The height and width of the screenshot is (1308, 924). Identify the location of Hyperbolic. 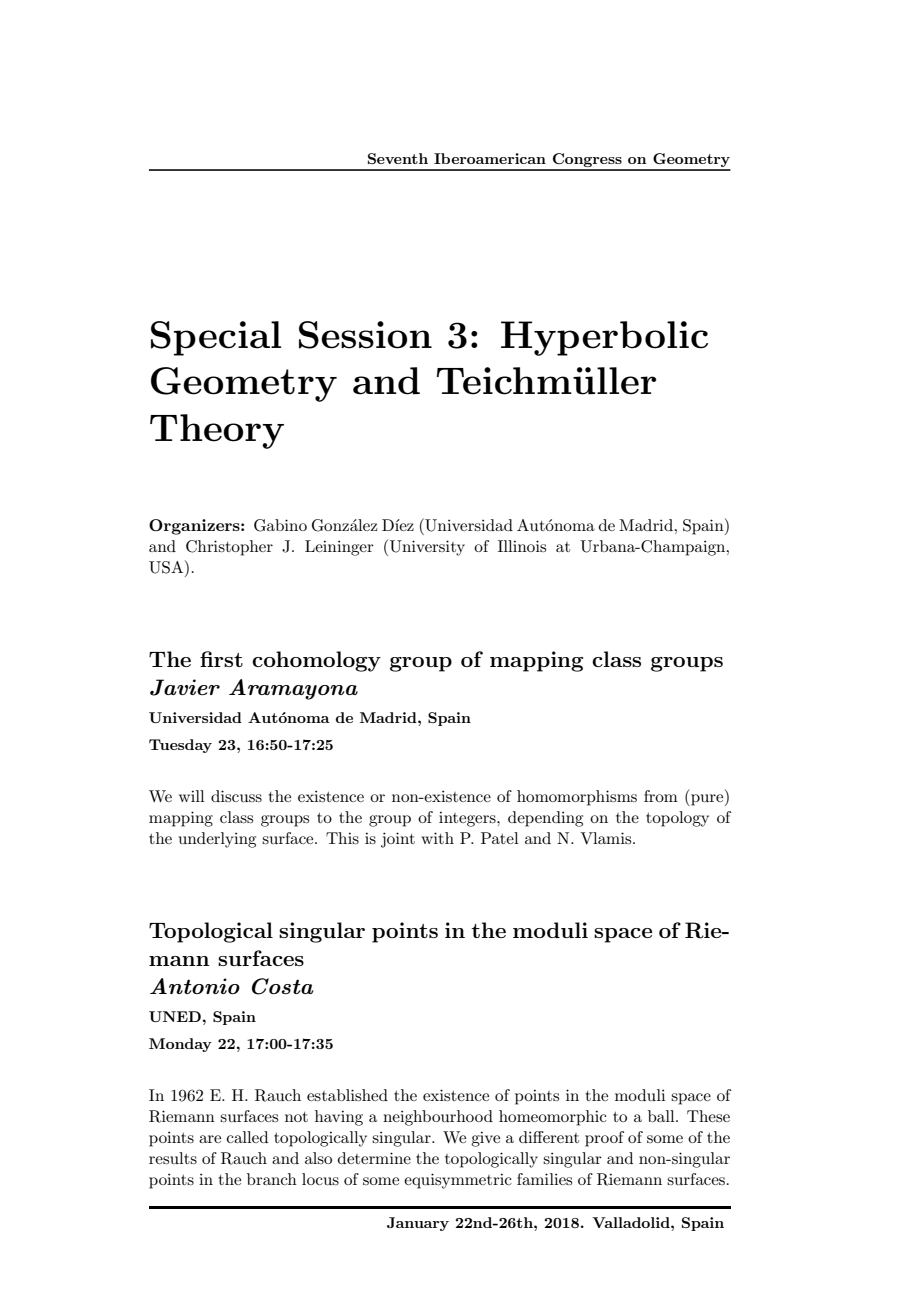
(604, 338).
